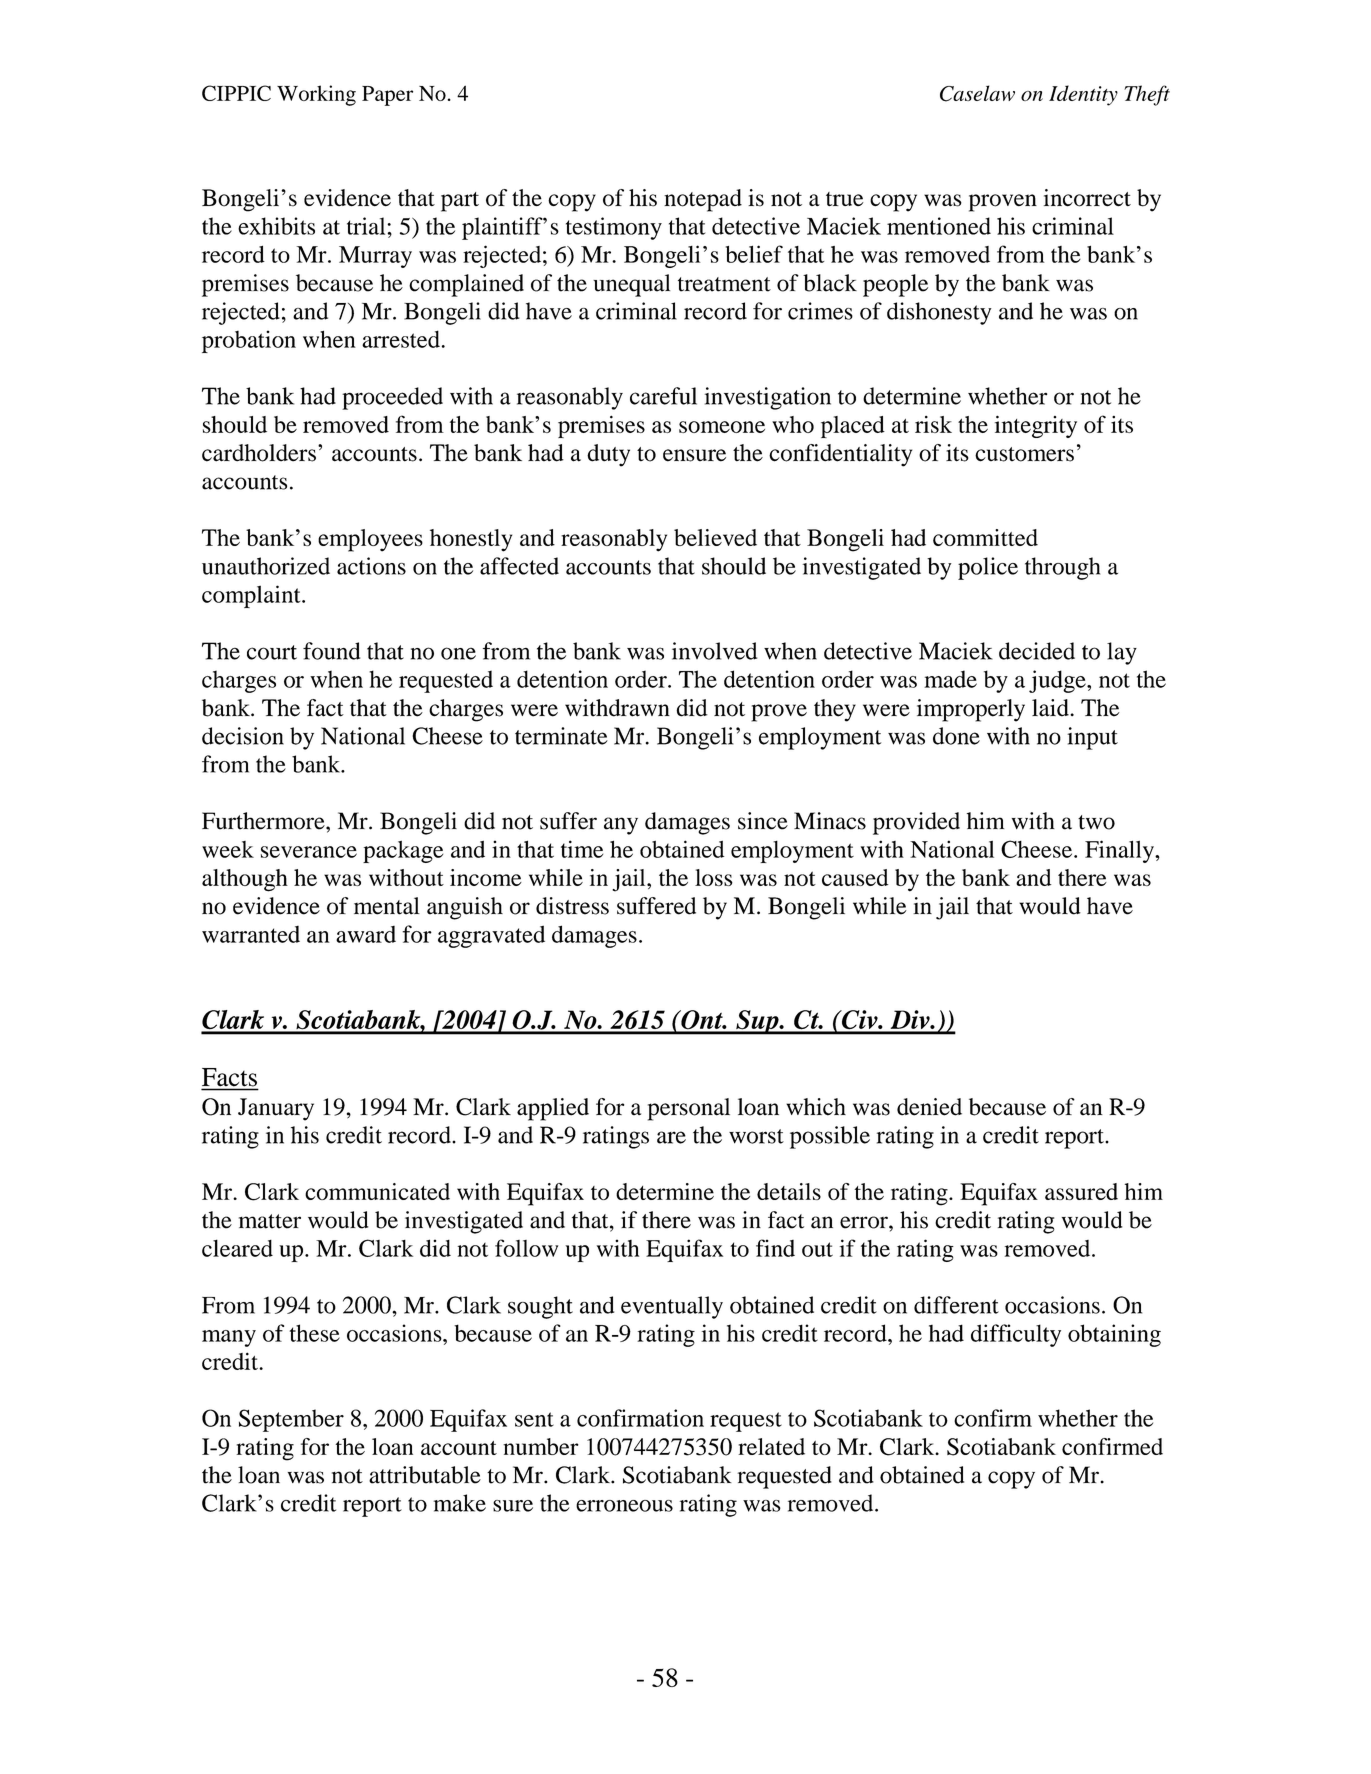 The width and height of the image is (1371, 1774). I want to click on Working, so click(316, 95).
